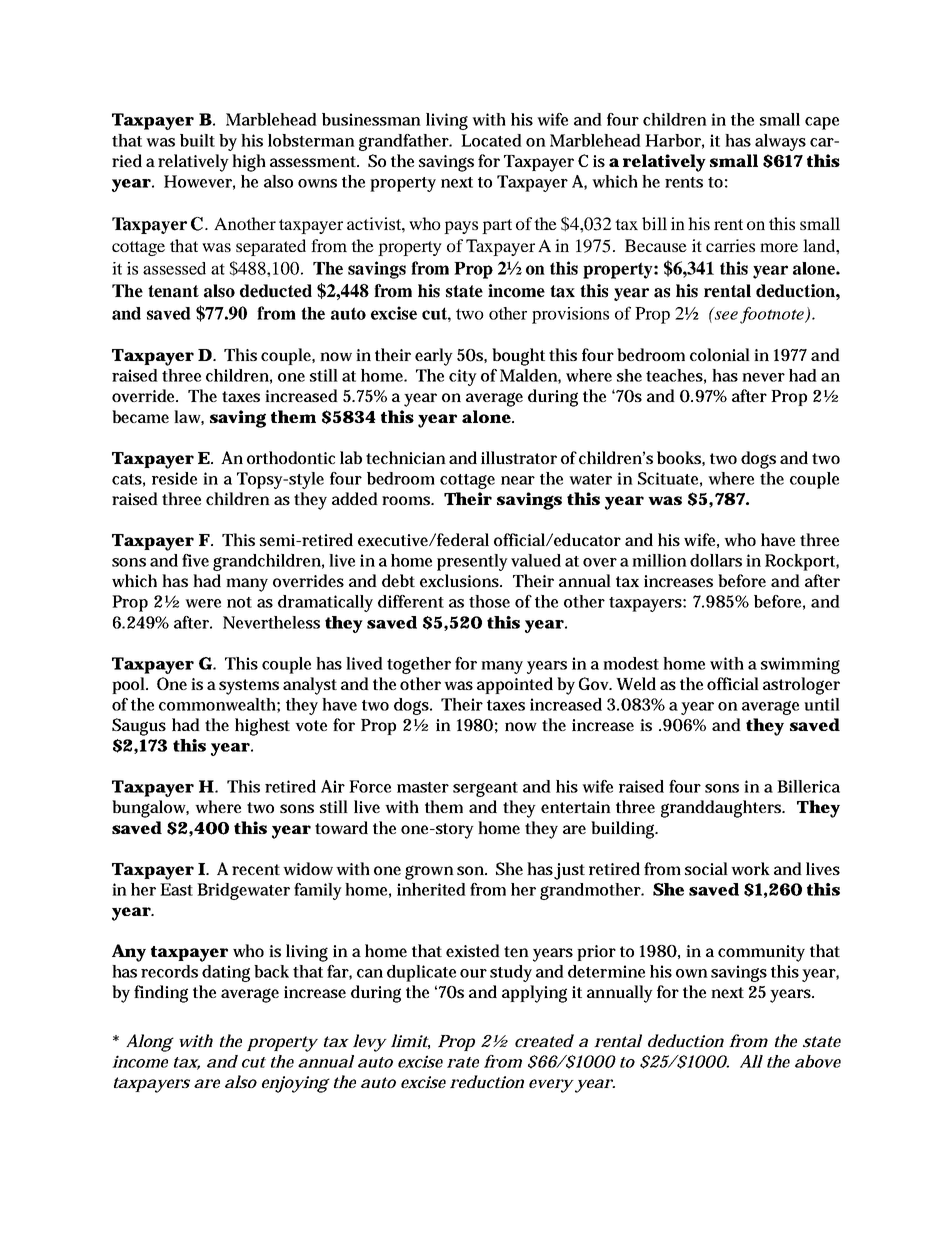  I want to click on built, so click(197, 140).
